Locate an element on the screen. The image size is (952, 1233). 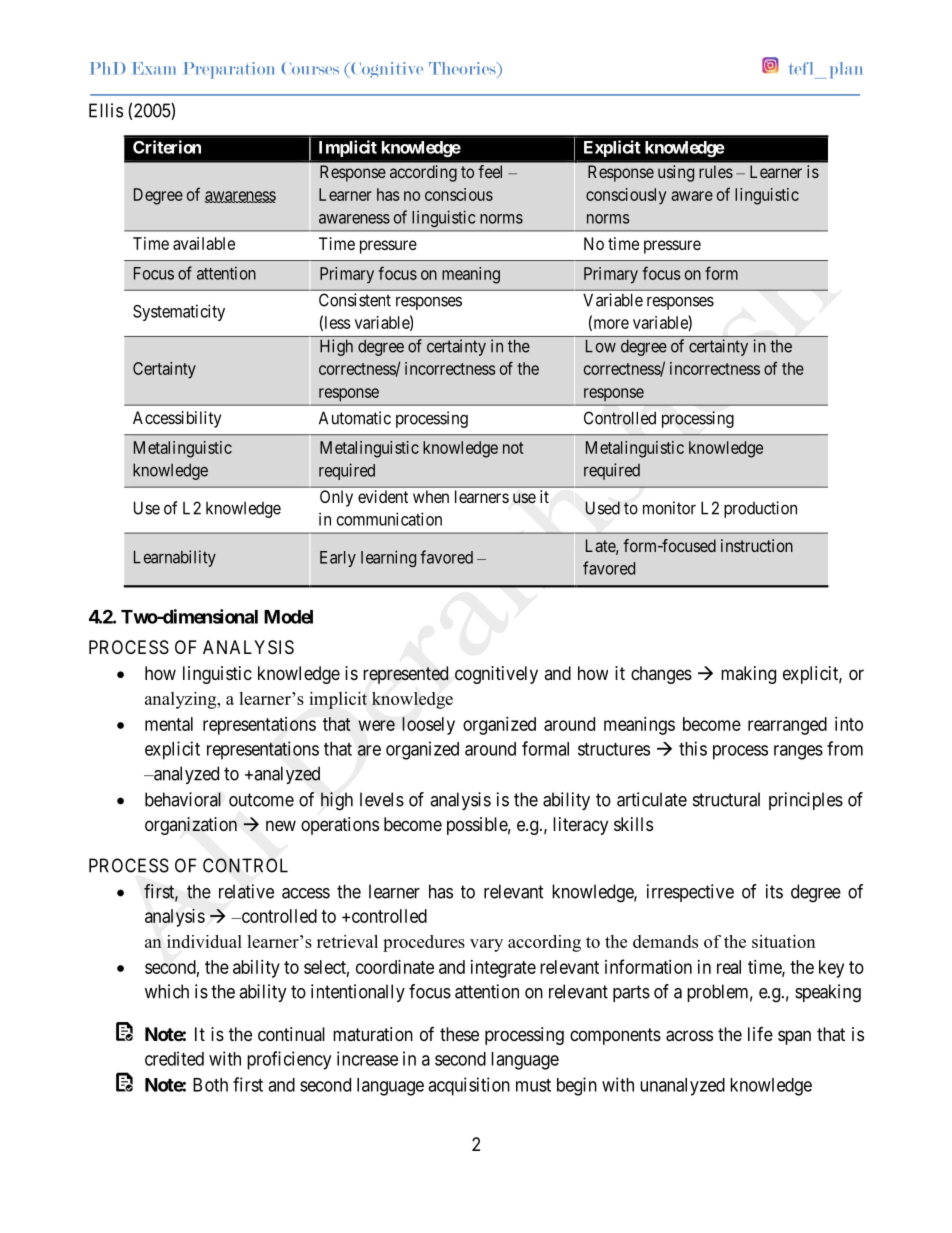
Only is located at coordinates (336, 498).
